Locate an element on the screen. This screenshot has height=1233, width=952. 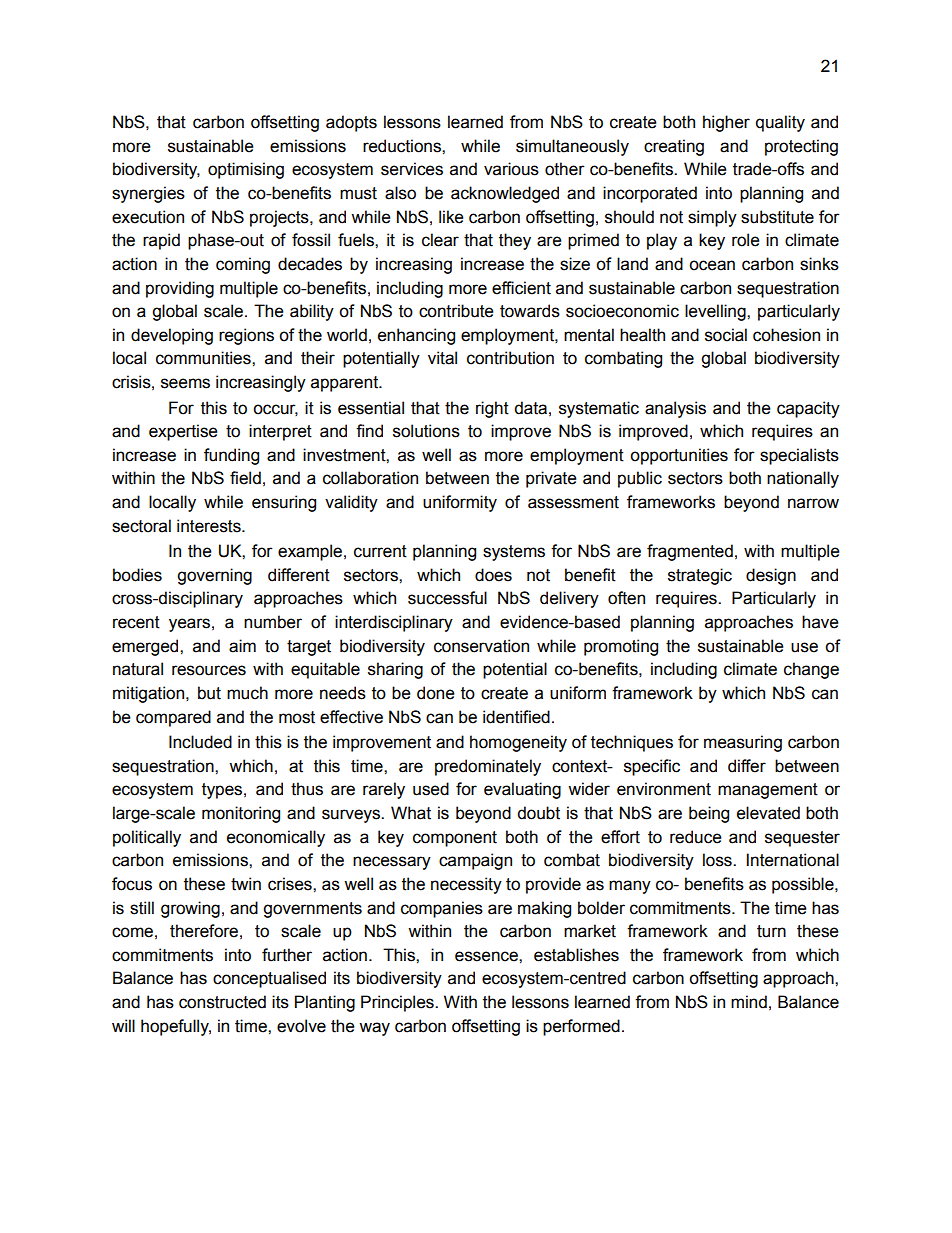
higher is located at coordinates (726, 123).
